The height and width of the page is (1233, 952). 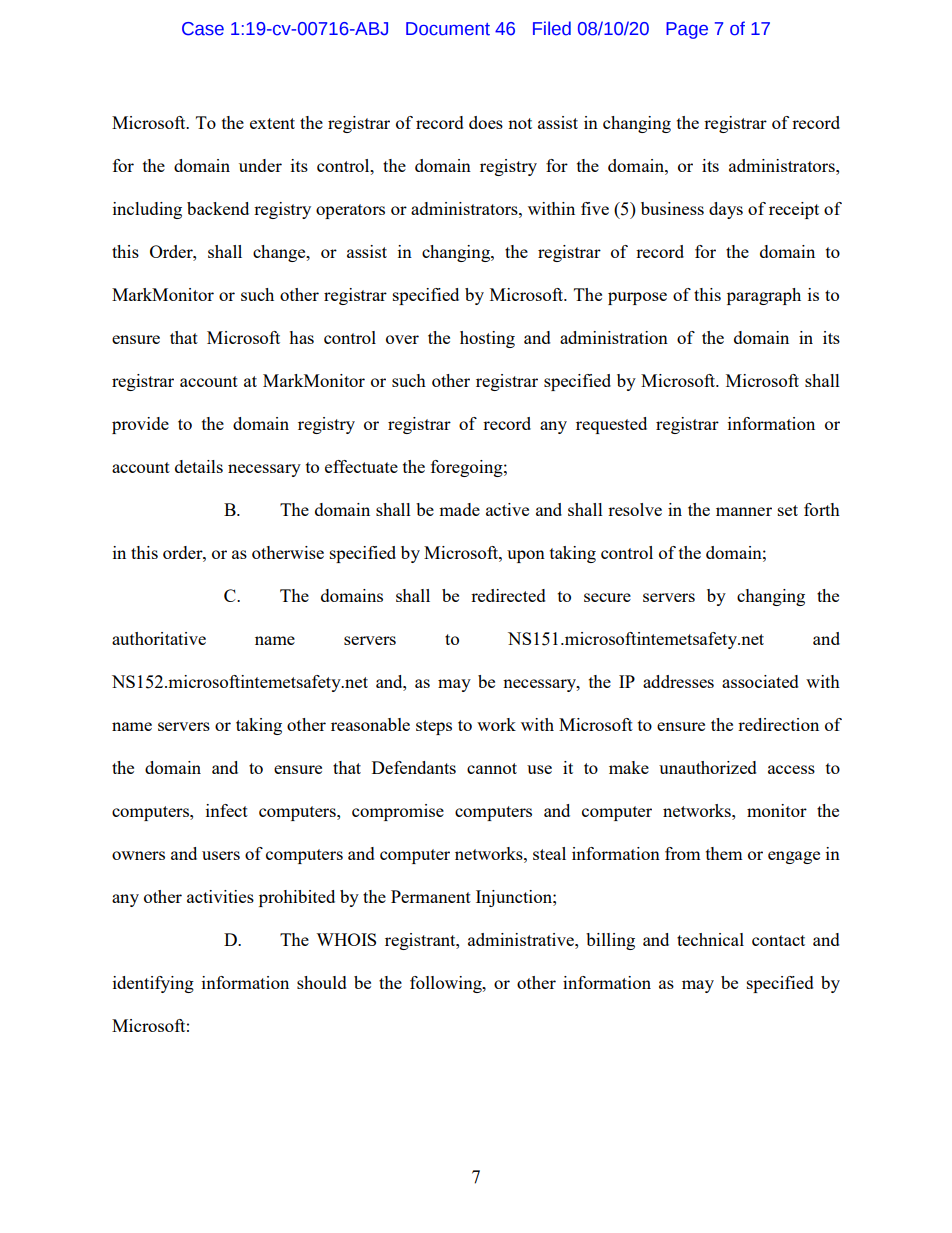 I want to click on made, so click(x=459, y=509).
